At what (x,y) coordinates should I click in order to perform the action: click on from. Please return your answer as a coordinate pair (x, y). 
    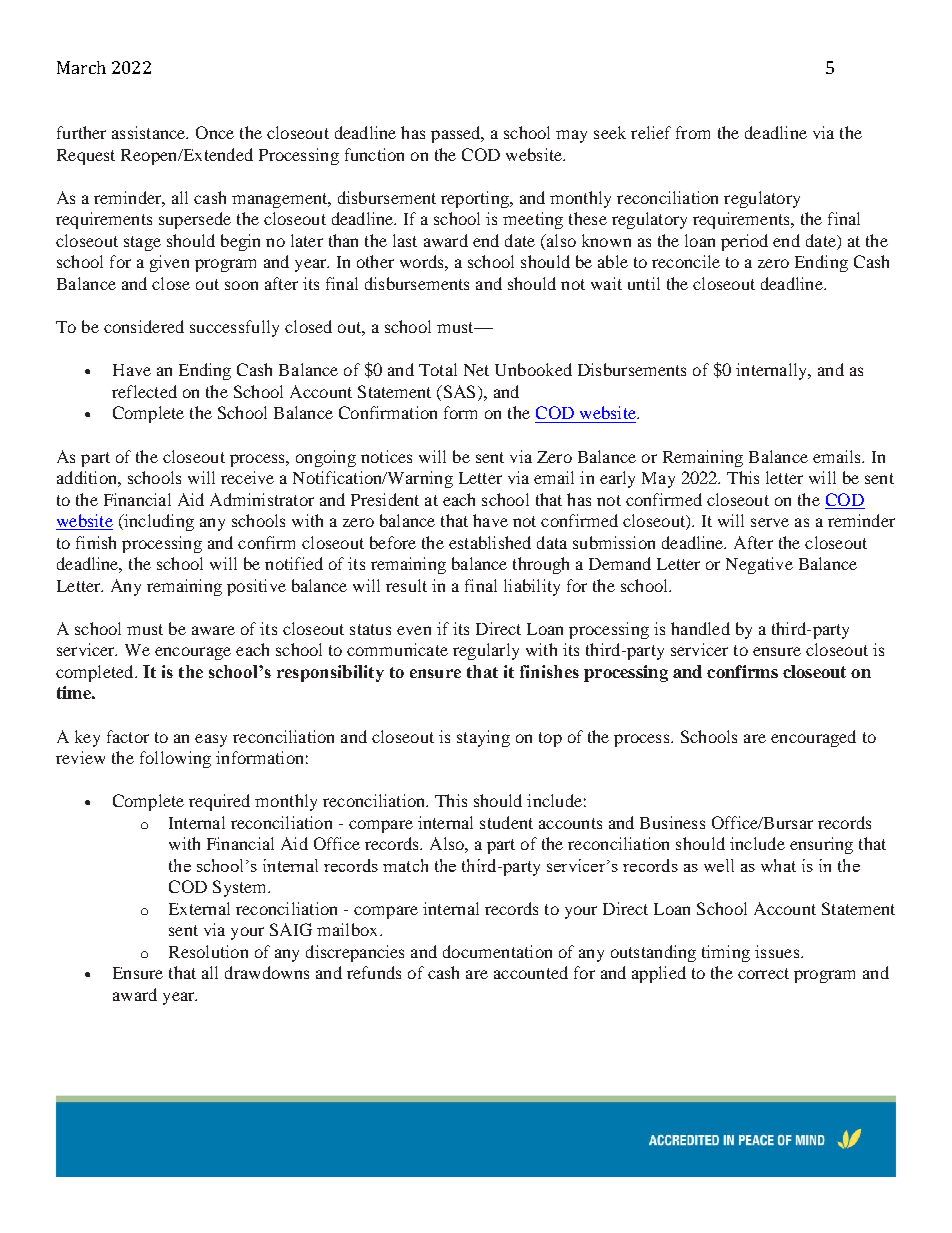
    Looking at the image, I should click on (693, 132).
